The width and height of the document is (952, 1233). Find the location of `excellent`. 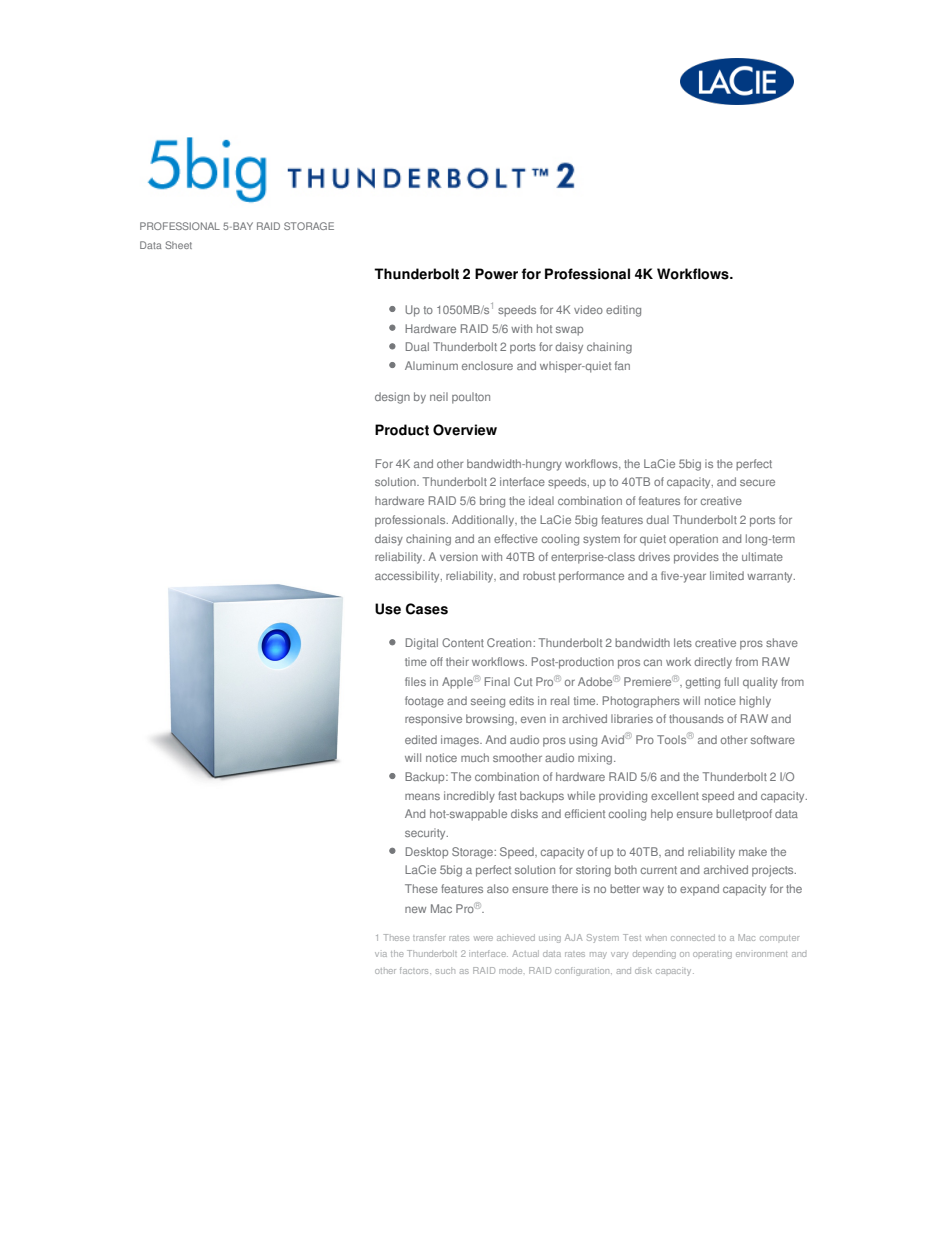

excellent is located at coordinates (675, 795).
